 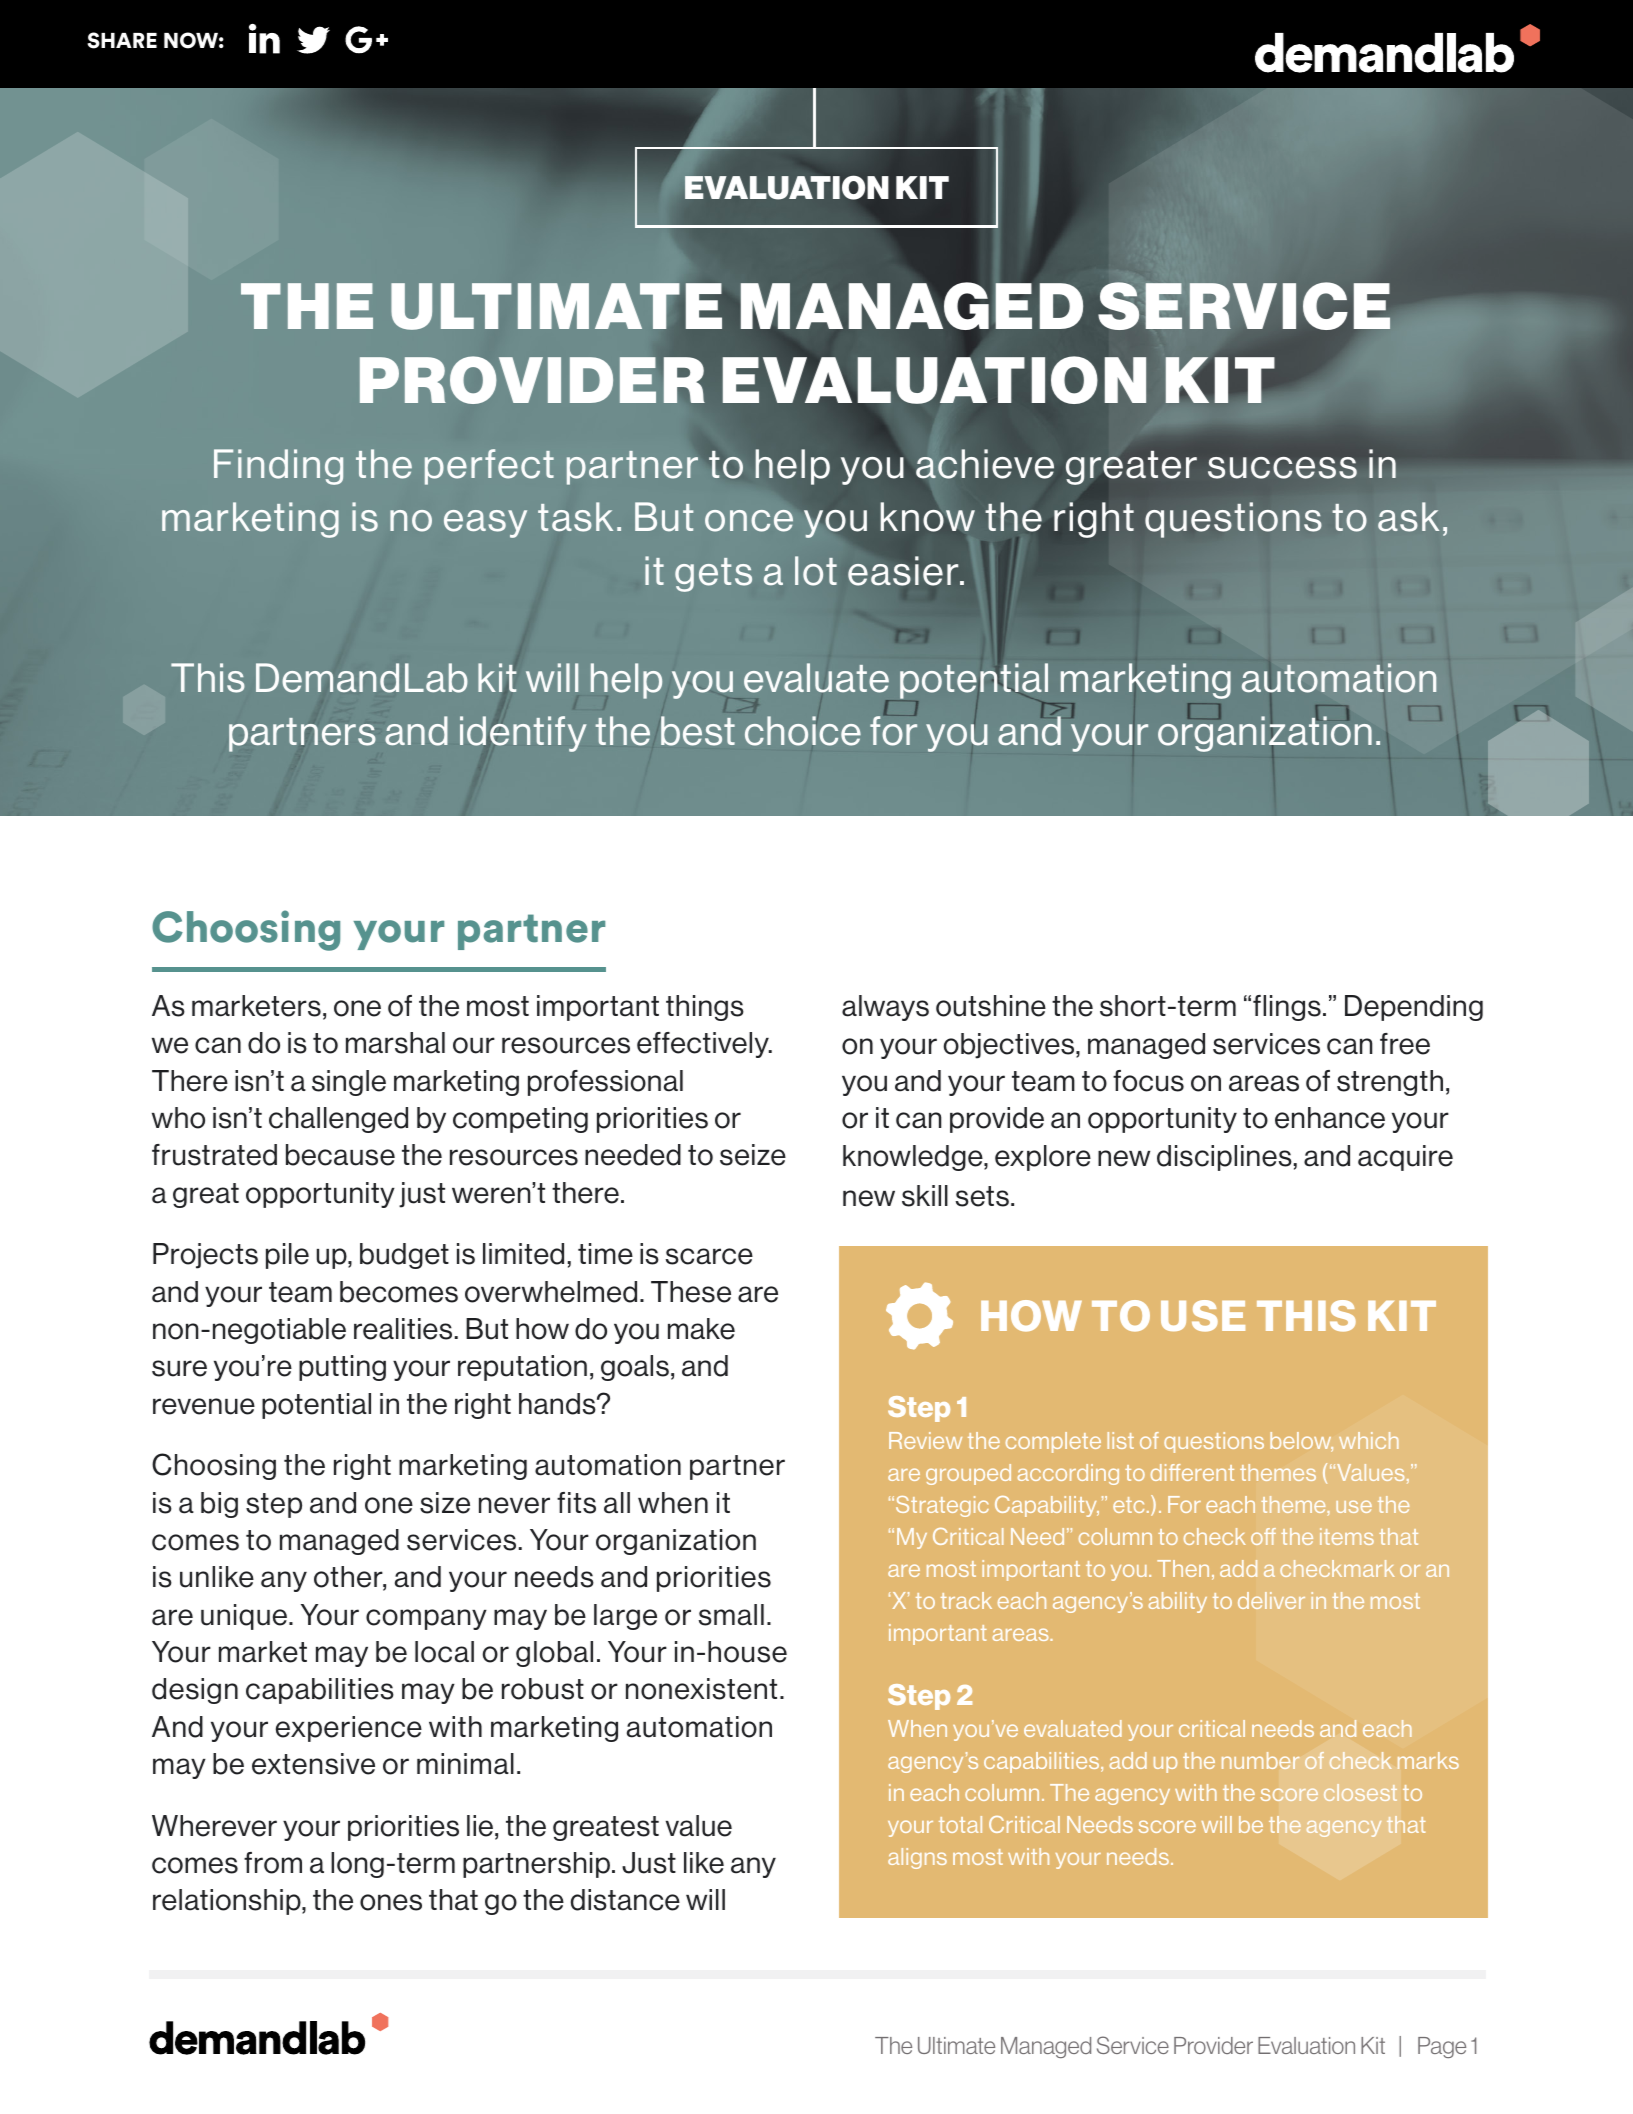 I want to click on flings, so click(x=1287, y=1008).
